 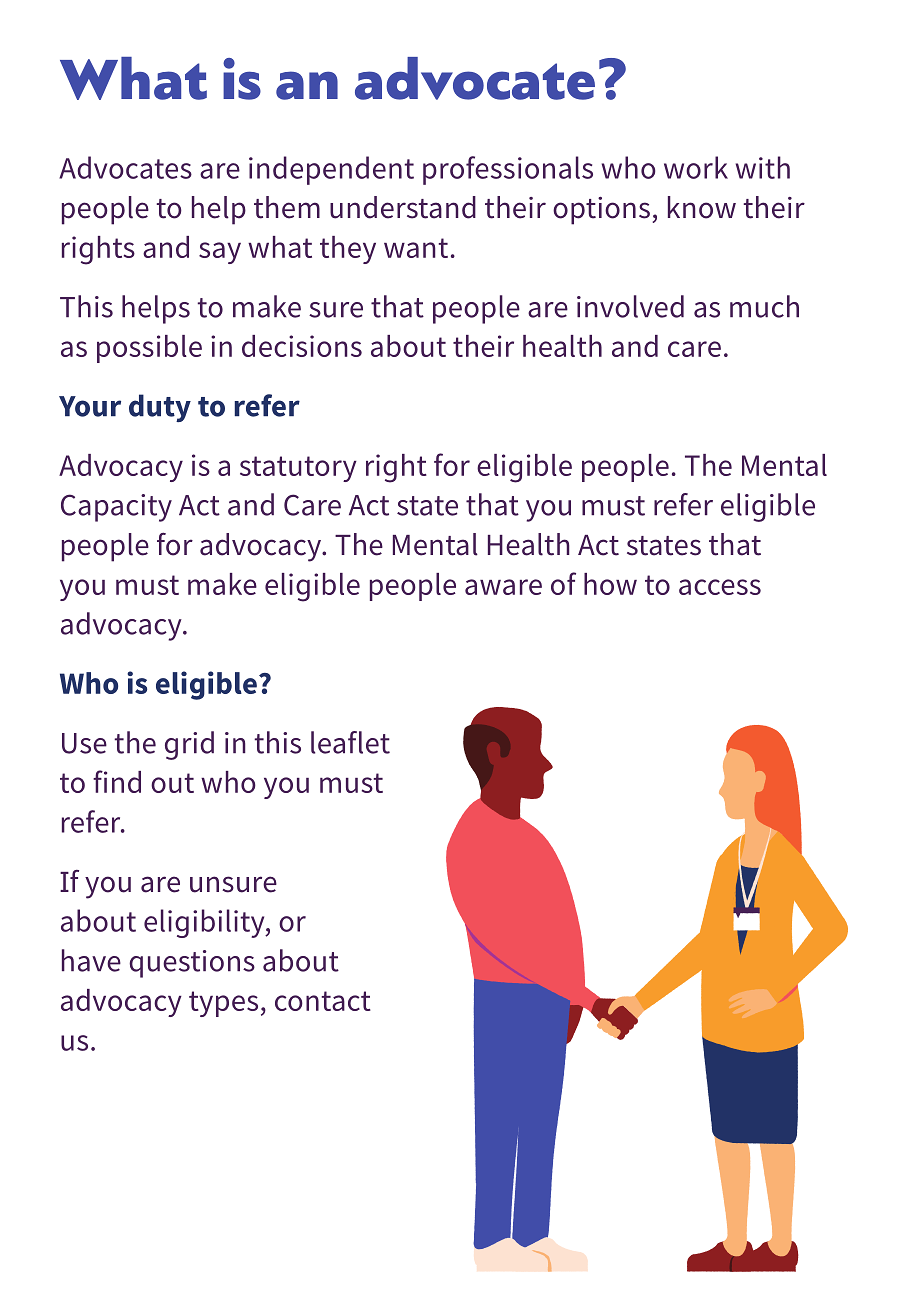 What do you see at coordinates (720, 587) in the screenshot?
I see `access` at bounding box center [720, 587].
